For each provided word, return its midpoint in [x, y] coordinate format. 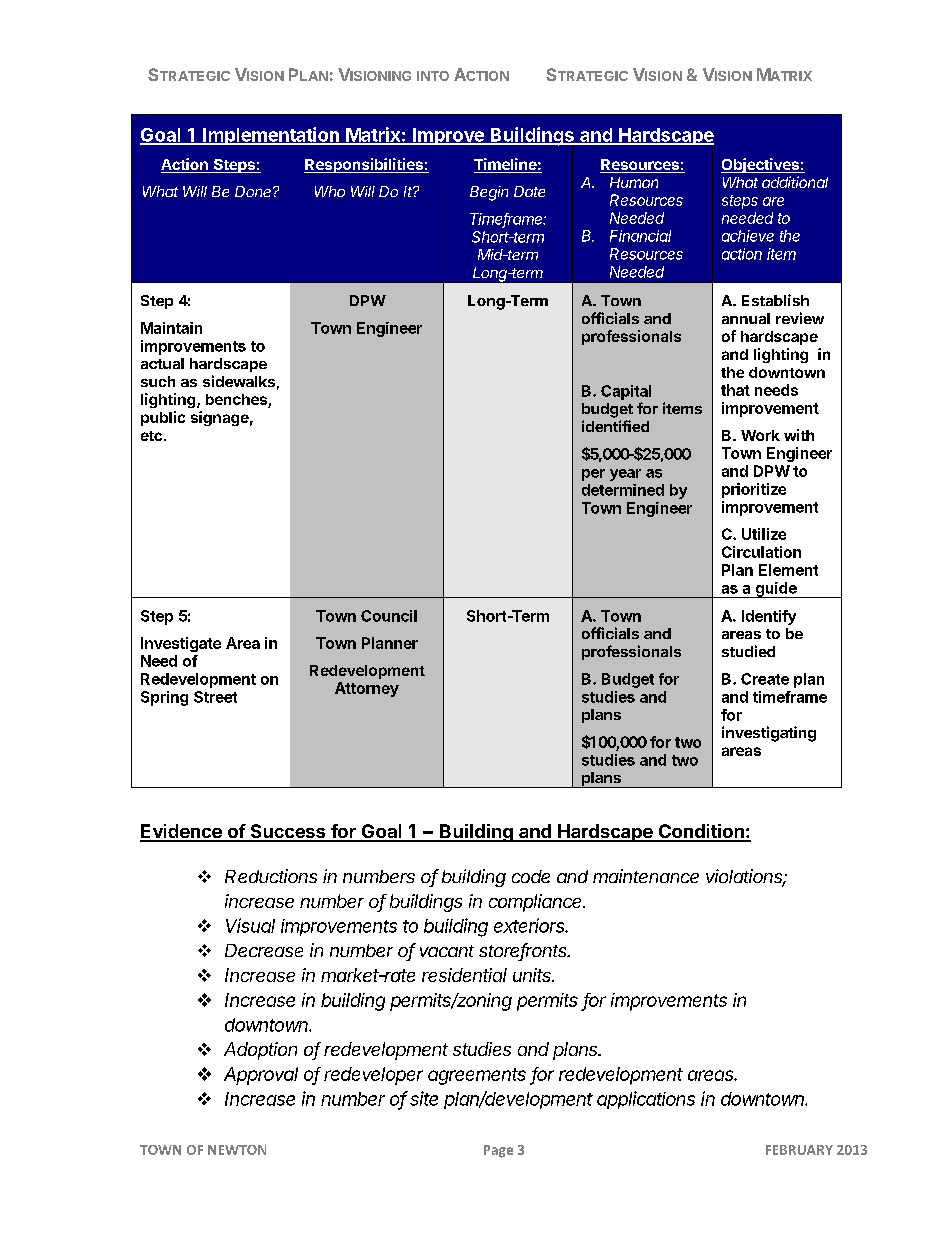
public [163, 418]
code [531, 876]
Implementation [271, 136]
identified [615, 426]
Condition [701, 832]
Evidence [182, 832]
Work [760, 435]
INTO [433, 76]
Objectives [761, 165]
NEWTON [237, 1150]
